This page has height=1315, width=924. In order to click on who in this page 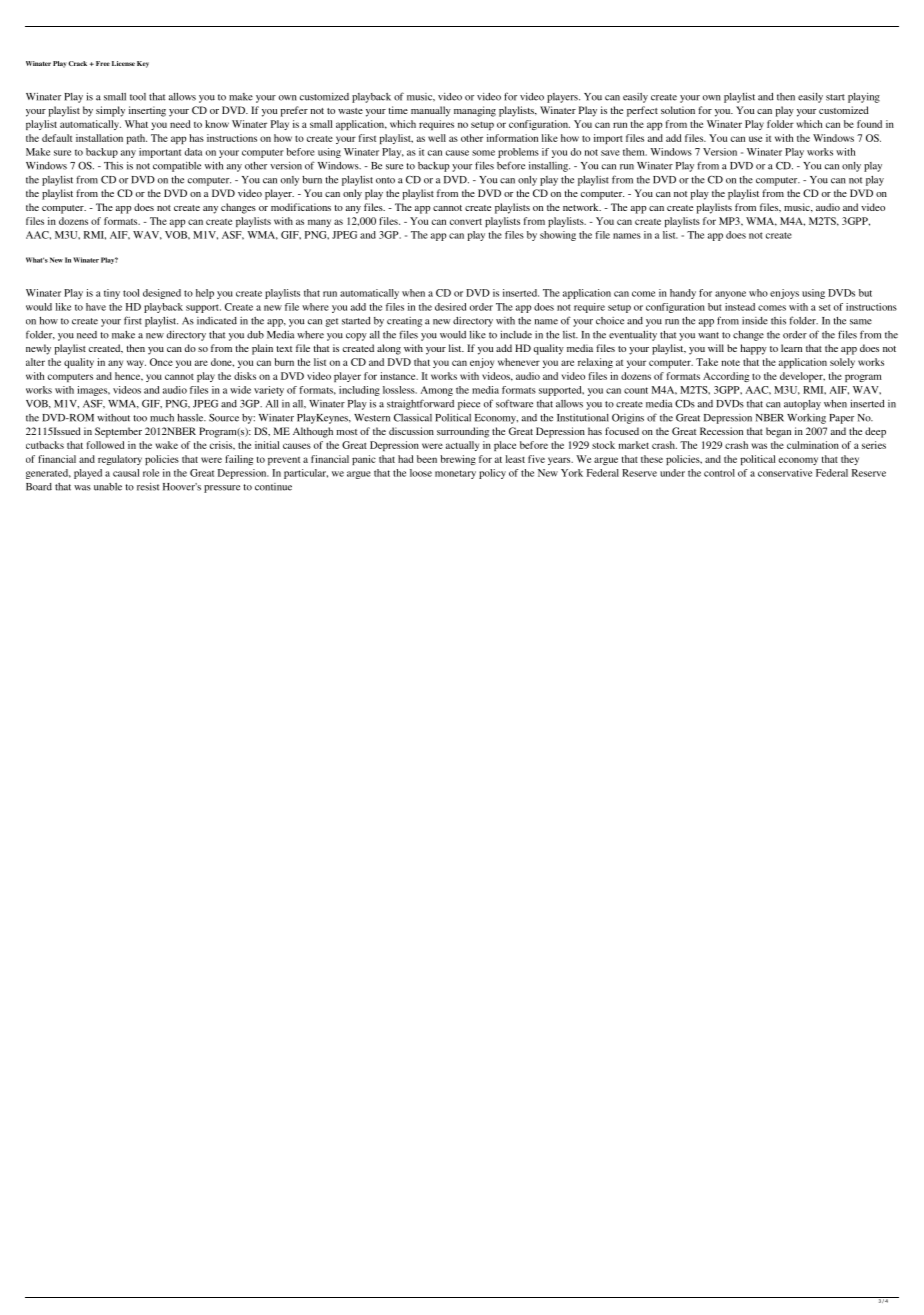, I will do `click(758, 293)`.
